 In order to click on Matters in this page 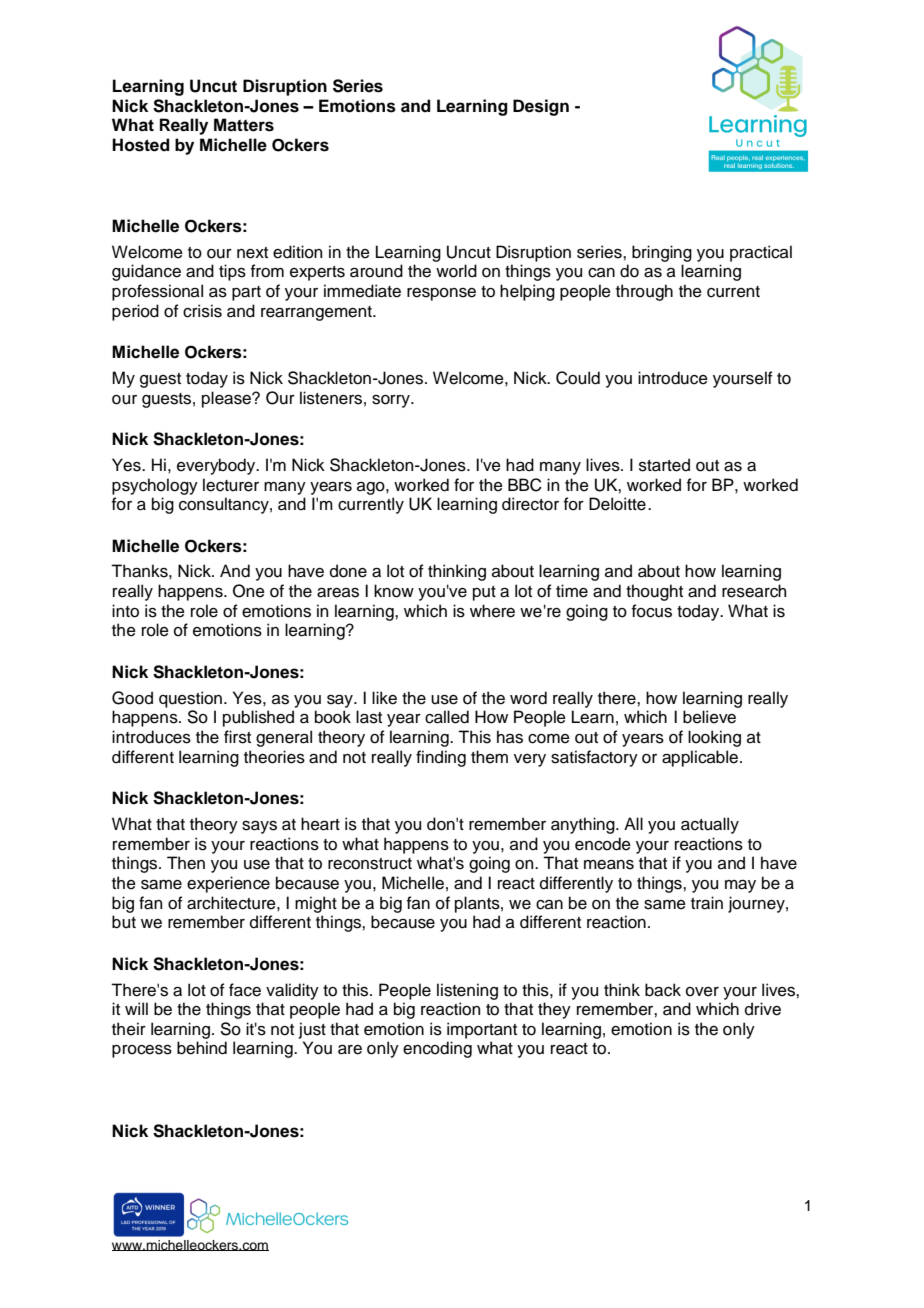, I will do `click(244, 125)`.
